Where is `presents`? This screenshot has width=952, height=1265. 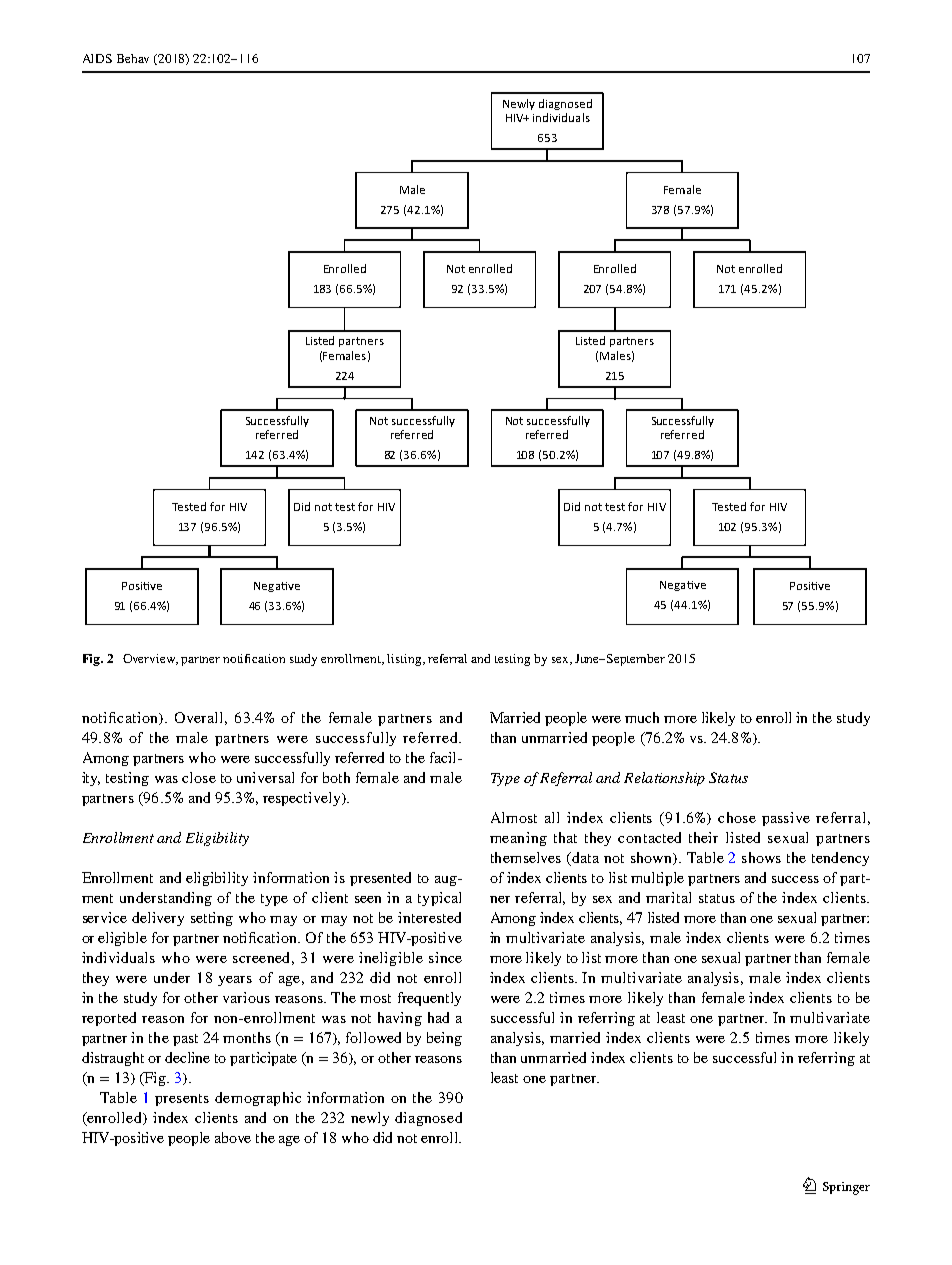
presents is located at coordinates (182, 1100).
